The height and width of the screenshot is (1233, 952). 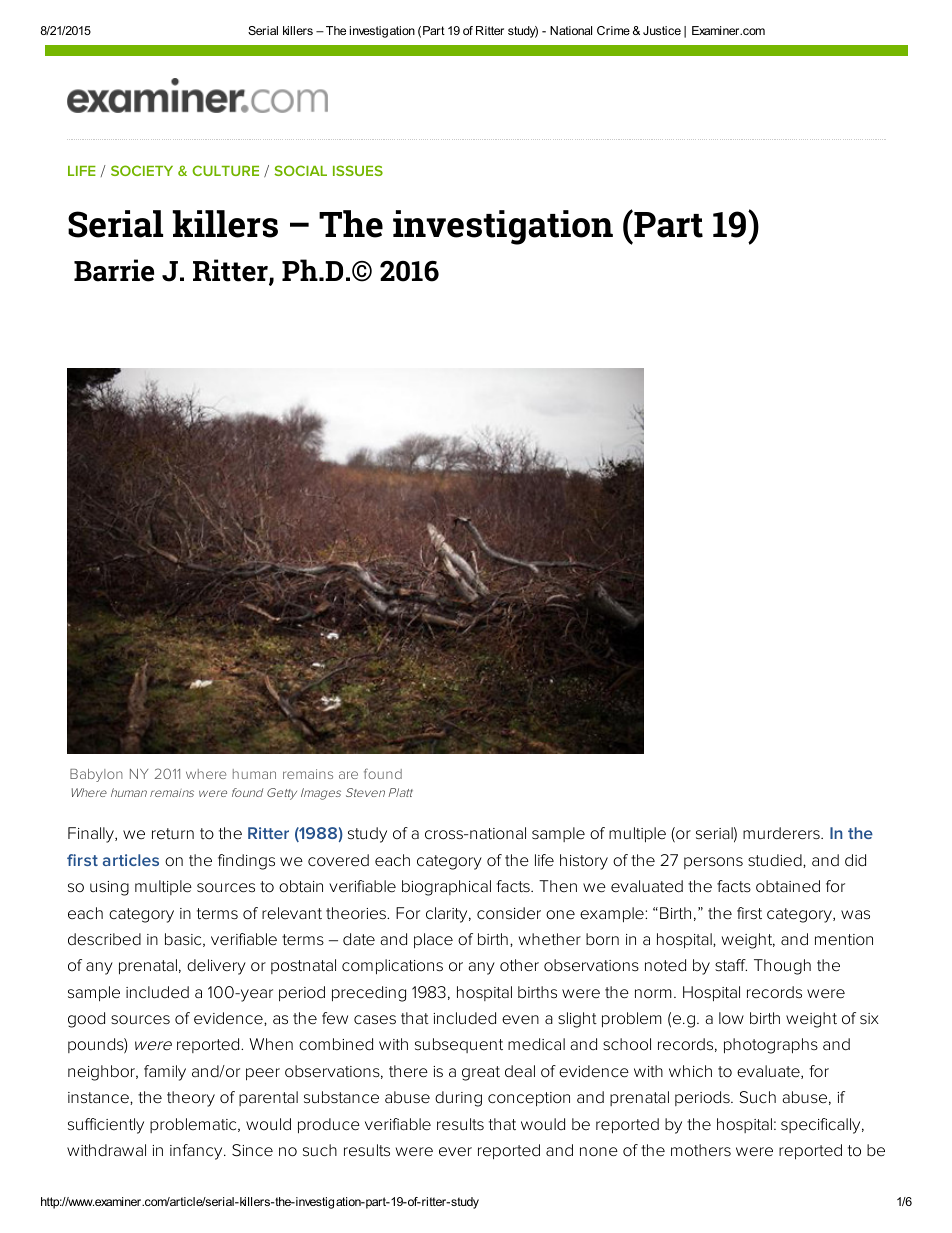 What do you see at coordinates (96, 775) in the screenshot?
I see `Babylon` at bounding box center [96, 775].
